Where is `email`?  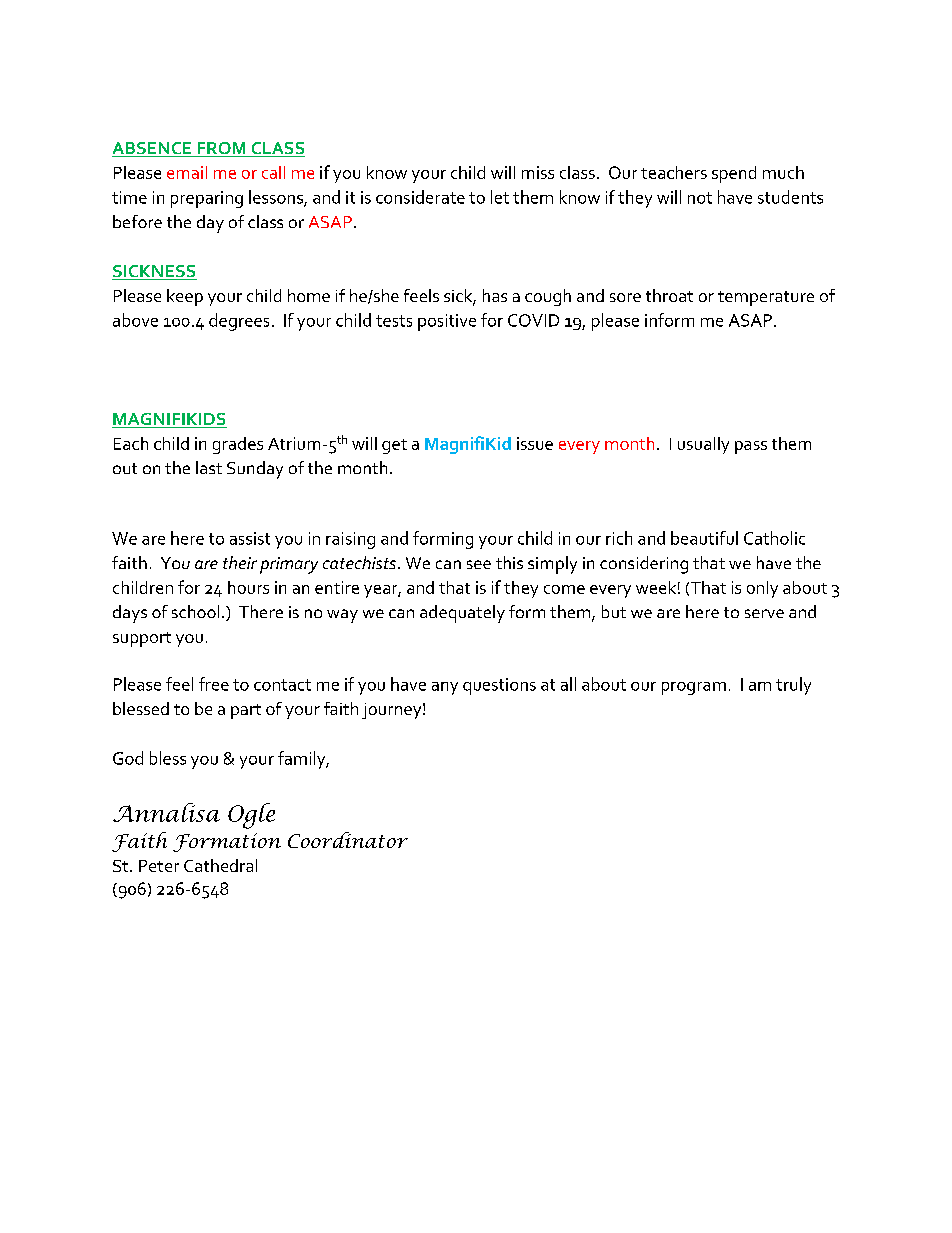
email is located at coordinates (187, 172).
